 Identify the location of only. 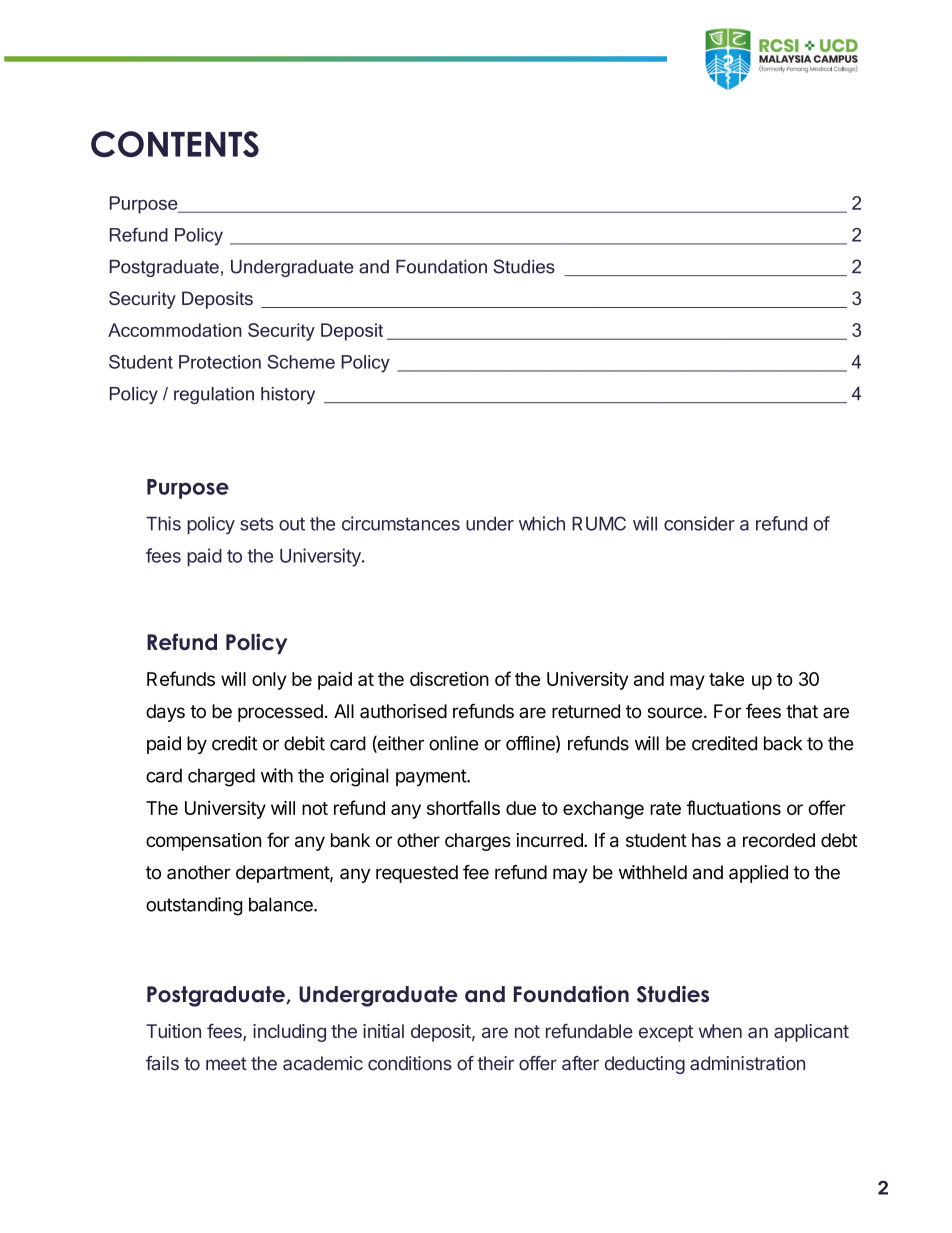
(269, 681).
